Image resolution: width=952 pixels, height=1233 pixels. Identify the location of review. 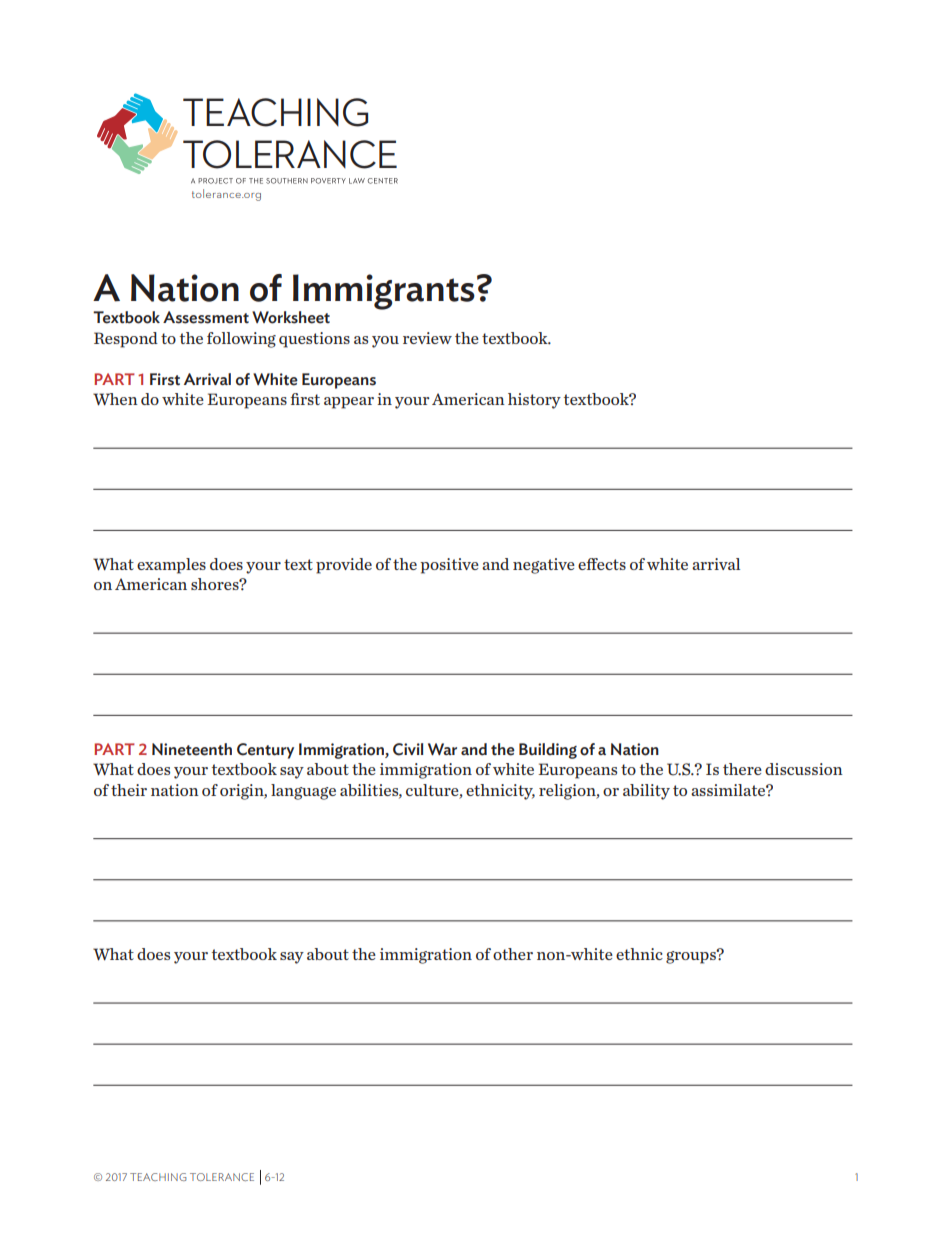
(427, 338).
